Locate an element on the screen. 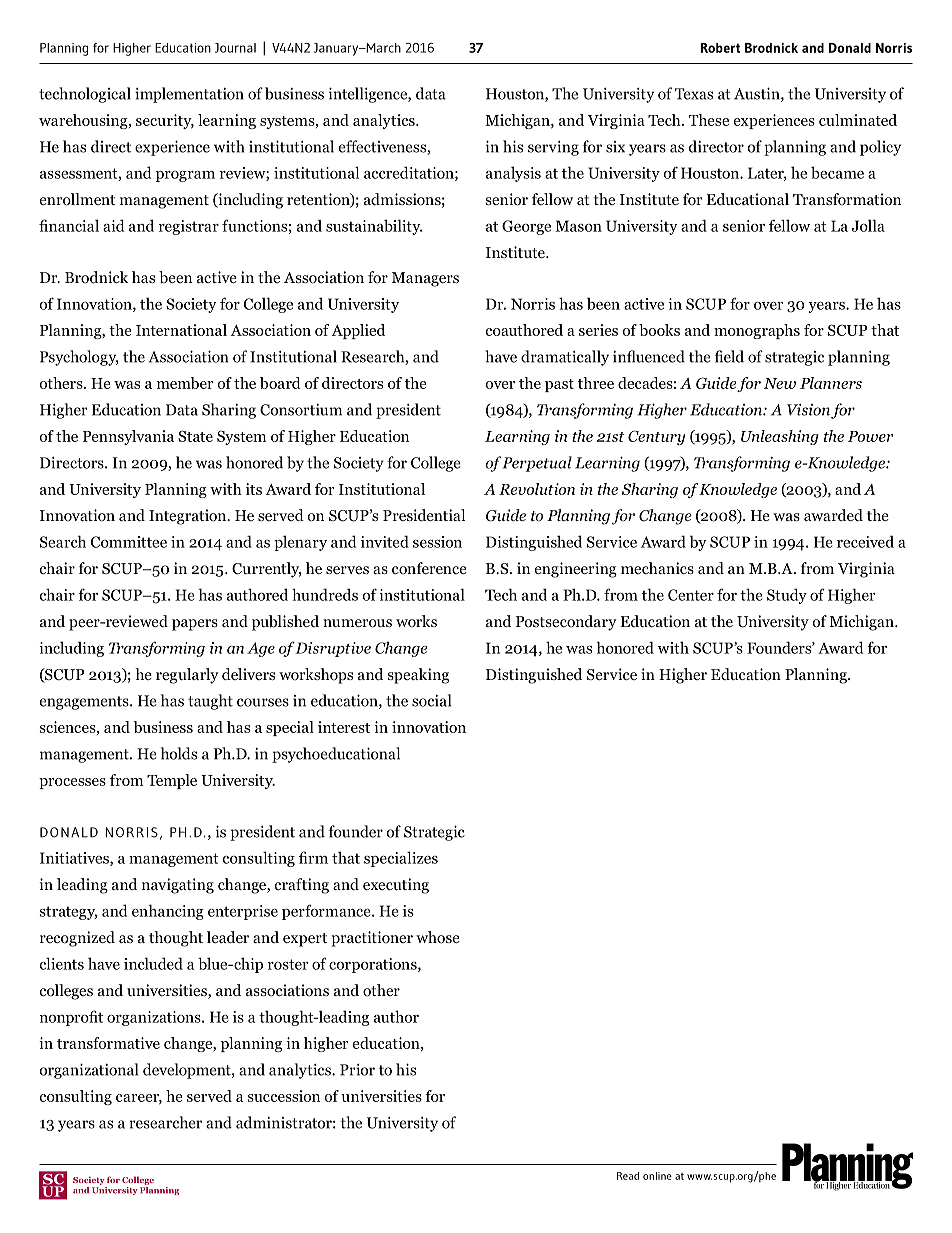 This screenshot has width=952, height=1233. Study is located at coordinates (787, 596).
